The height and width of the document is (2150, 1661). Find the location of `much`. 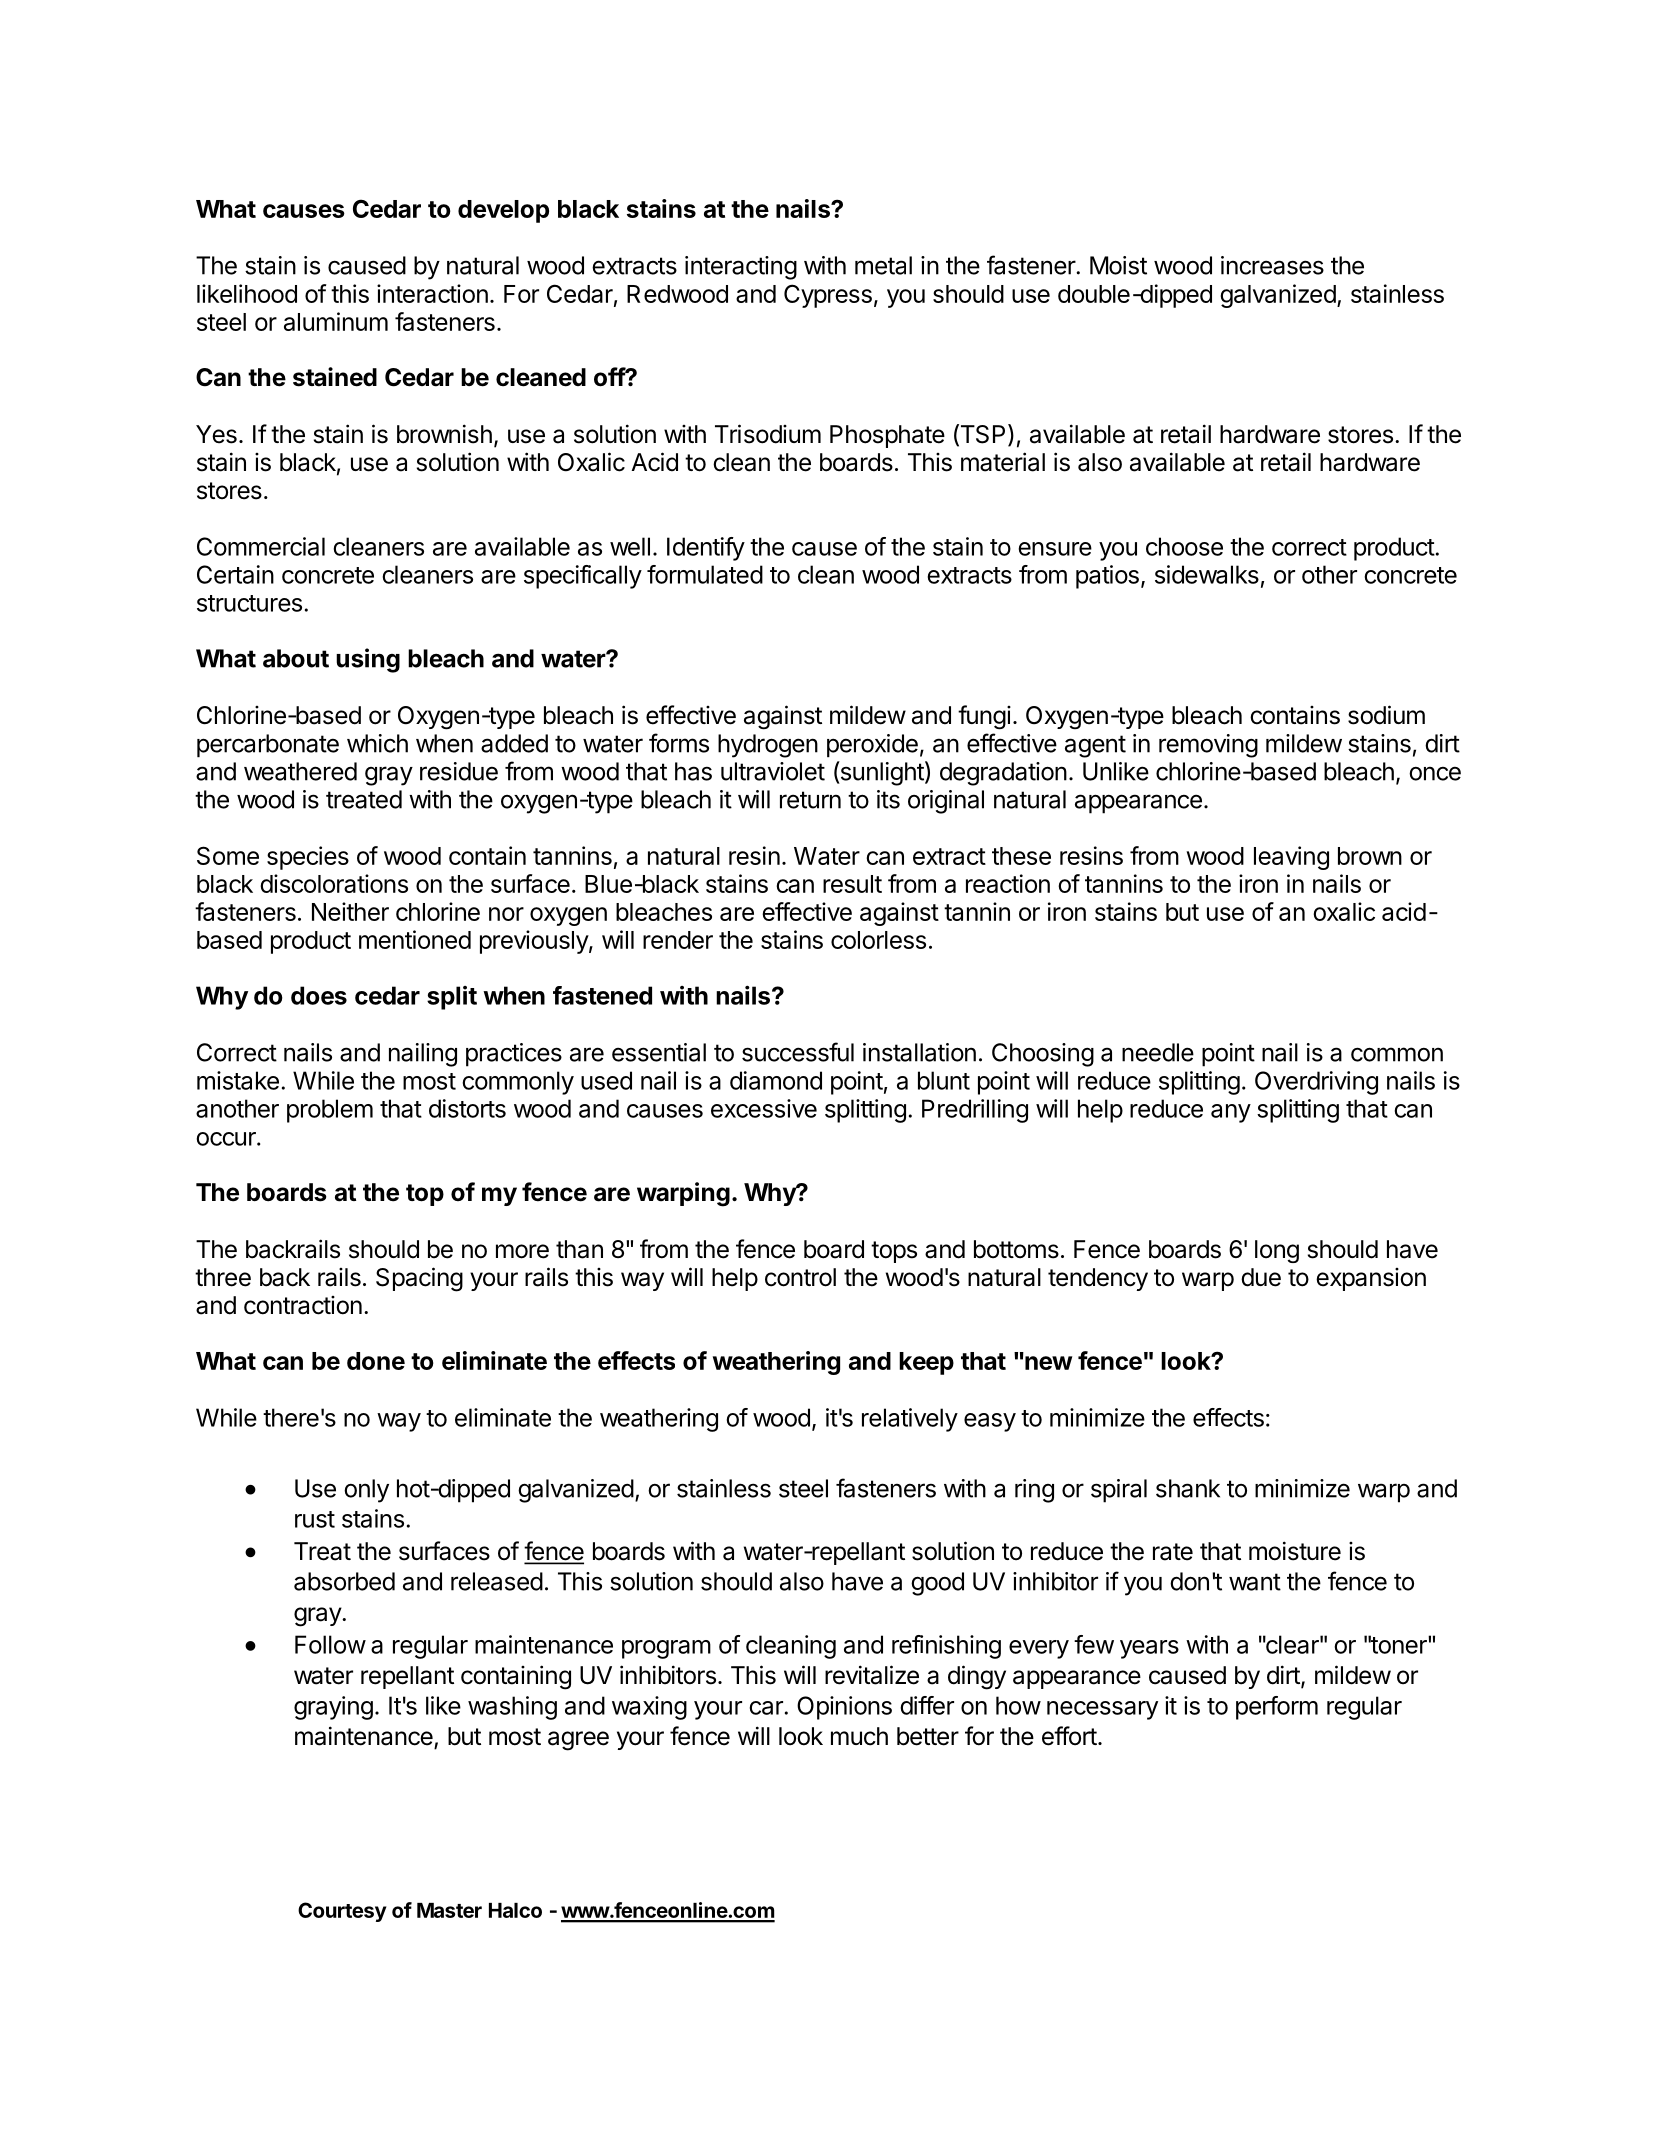

much is located at coordinates (859, 1736).
